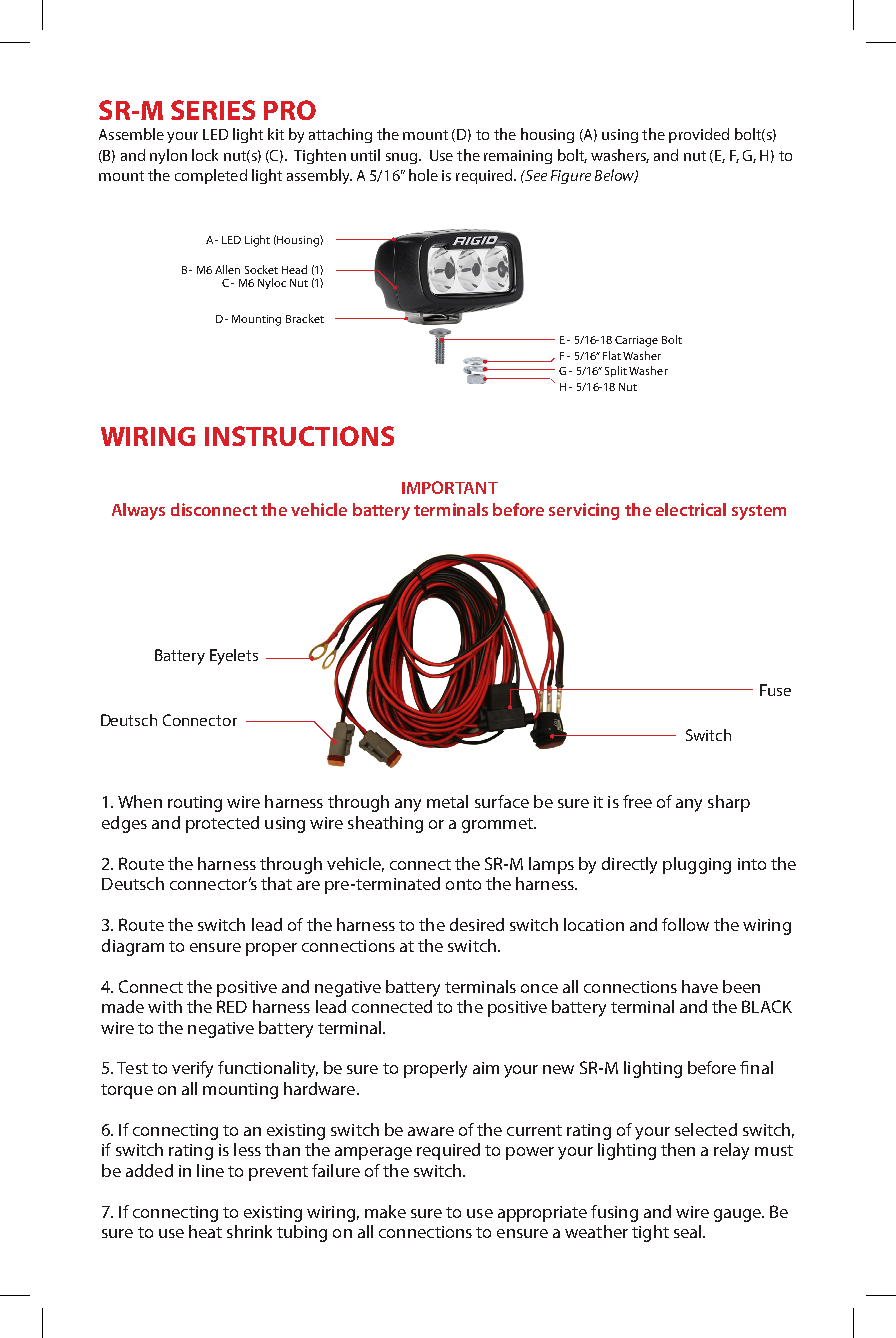 This screenshot has width=896, height=1338. Describe the element at coordinates (210, 1170) in the screenshot. I see `line` at that location.
